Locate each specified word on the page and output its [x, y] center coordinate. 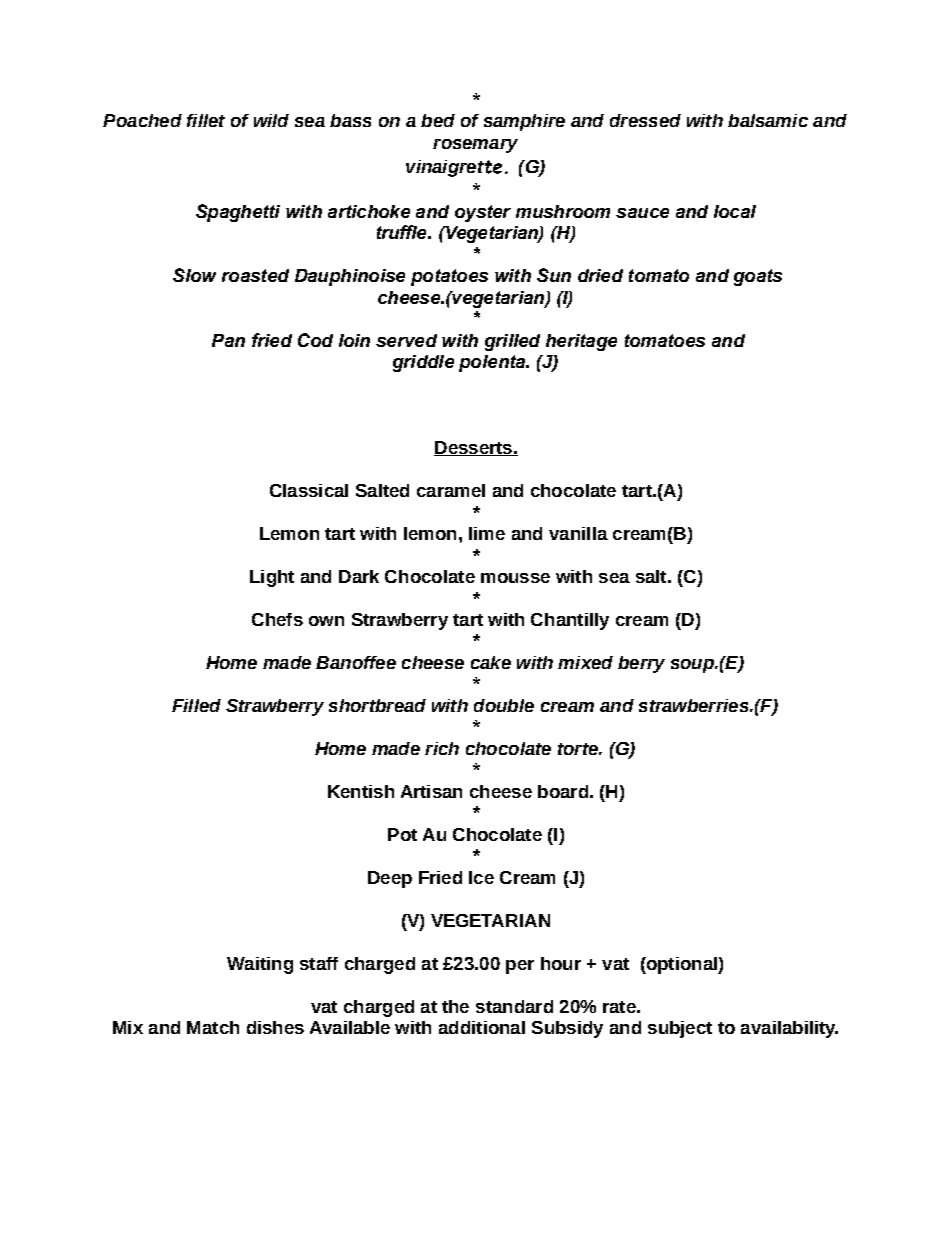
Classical [309, 490]
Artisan [431, 791]
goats [758, 277]
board [563, 791]
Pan [228, 340]
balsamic [768, 120]
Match [213, 1027]
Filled [196, 705]
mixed [585, 662]
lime [487, 533]
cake [491, 662]
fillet [206, 120]
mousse [515, 578]
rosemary [475, 146]
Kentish [361, 791]
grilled [512, 342]
